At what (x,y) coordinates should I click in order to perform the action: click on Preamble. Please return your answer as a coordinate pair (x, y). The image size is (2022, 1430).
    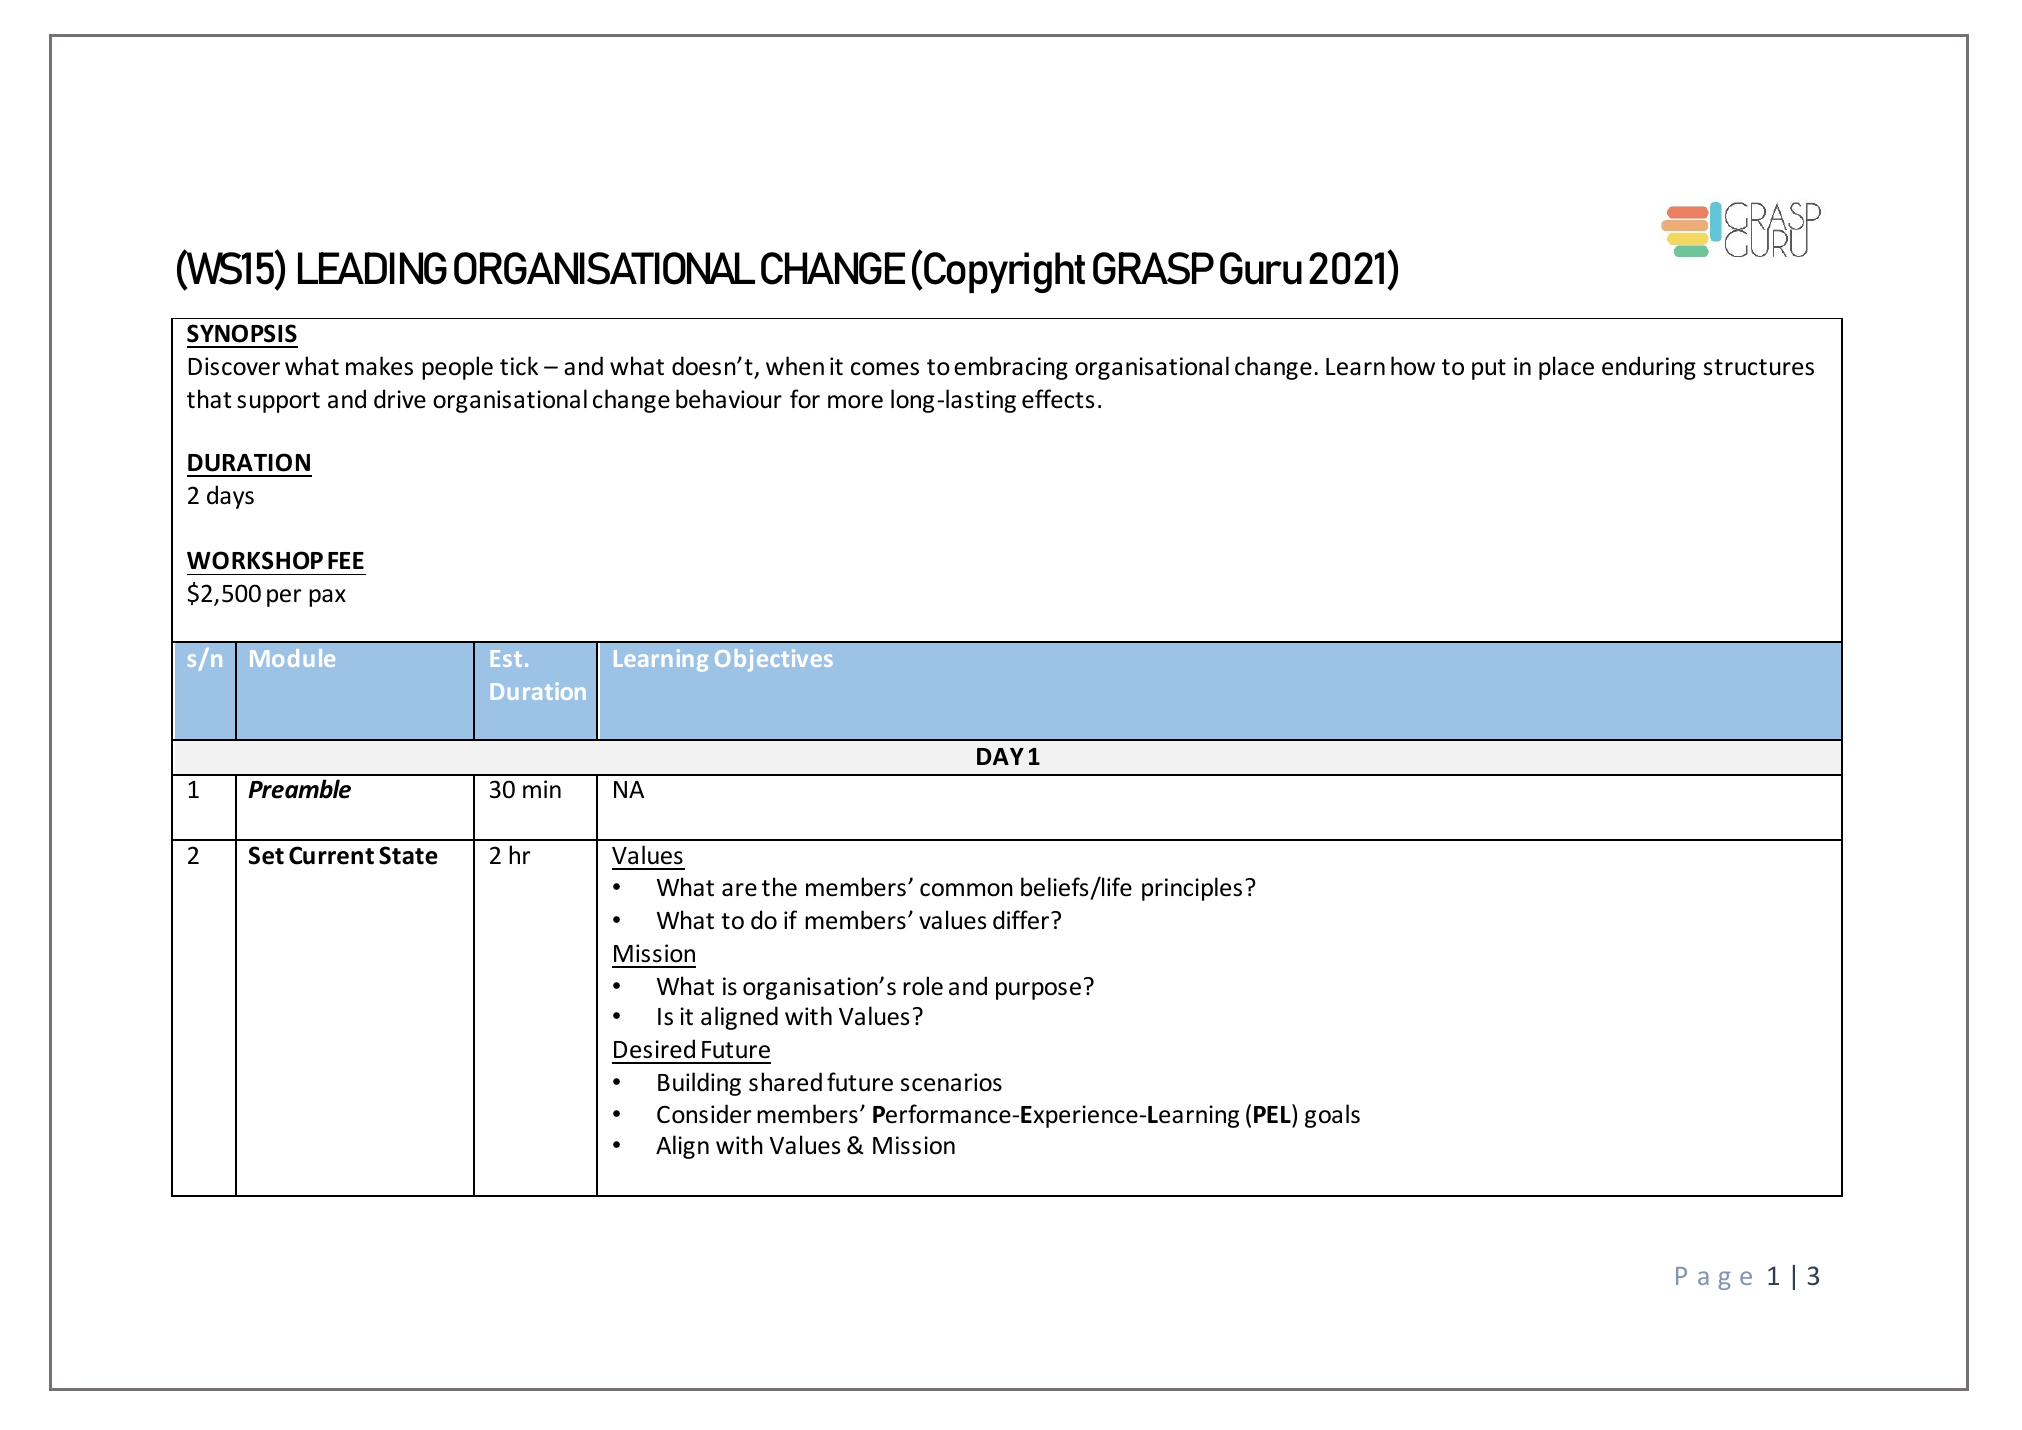
    Looking at the image, I should click on (299, 789).
